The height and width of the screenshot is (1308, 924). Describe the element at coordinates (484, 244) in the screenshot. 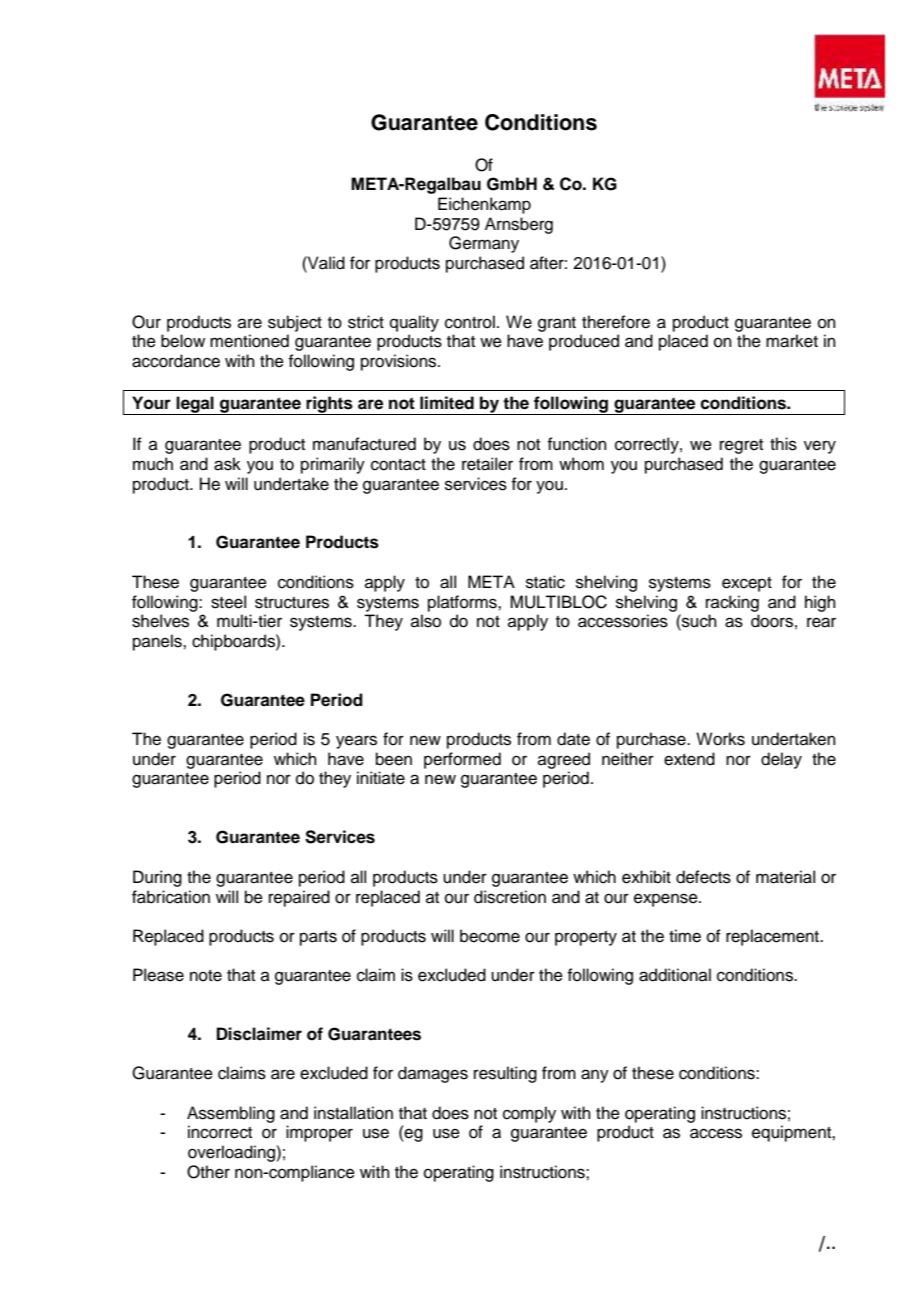

I see `Germany` at that location.
